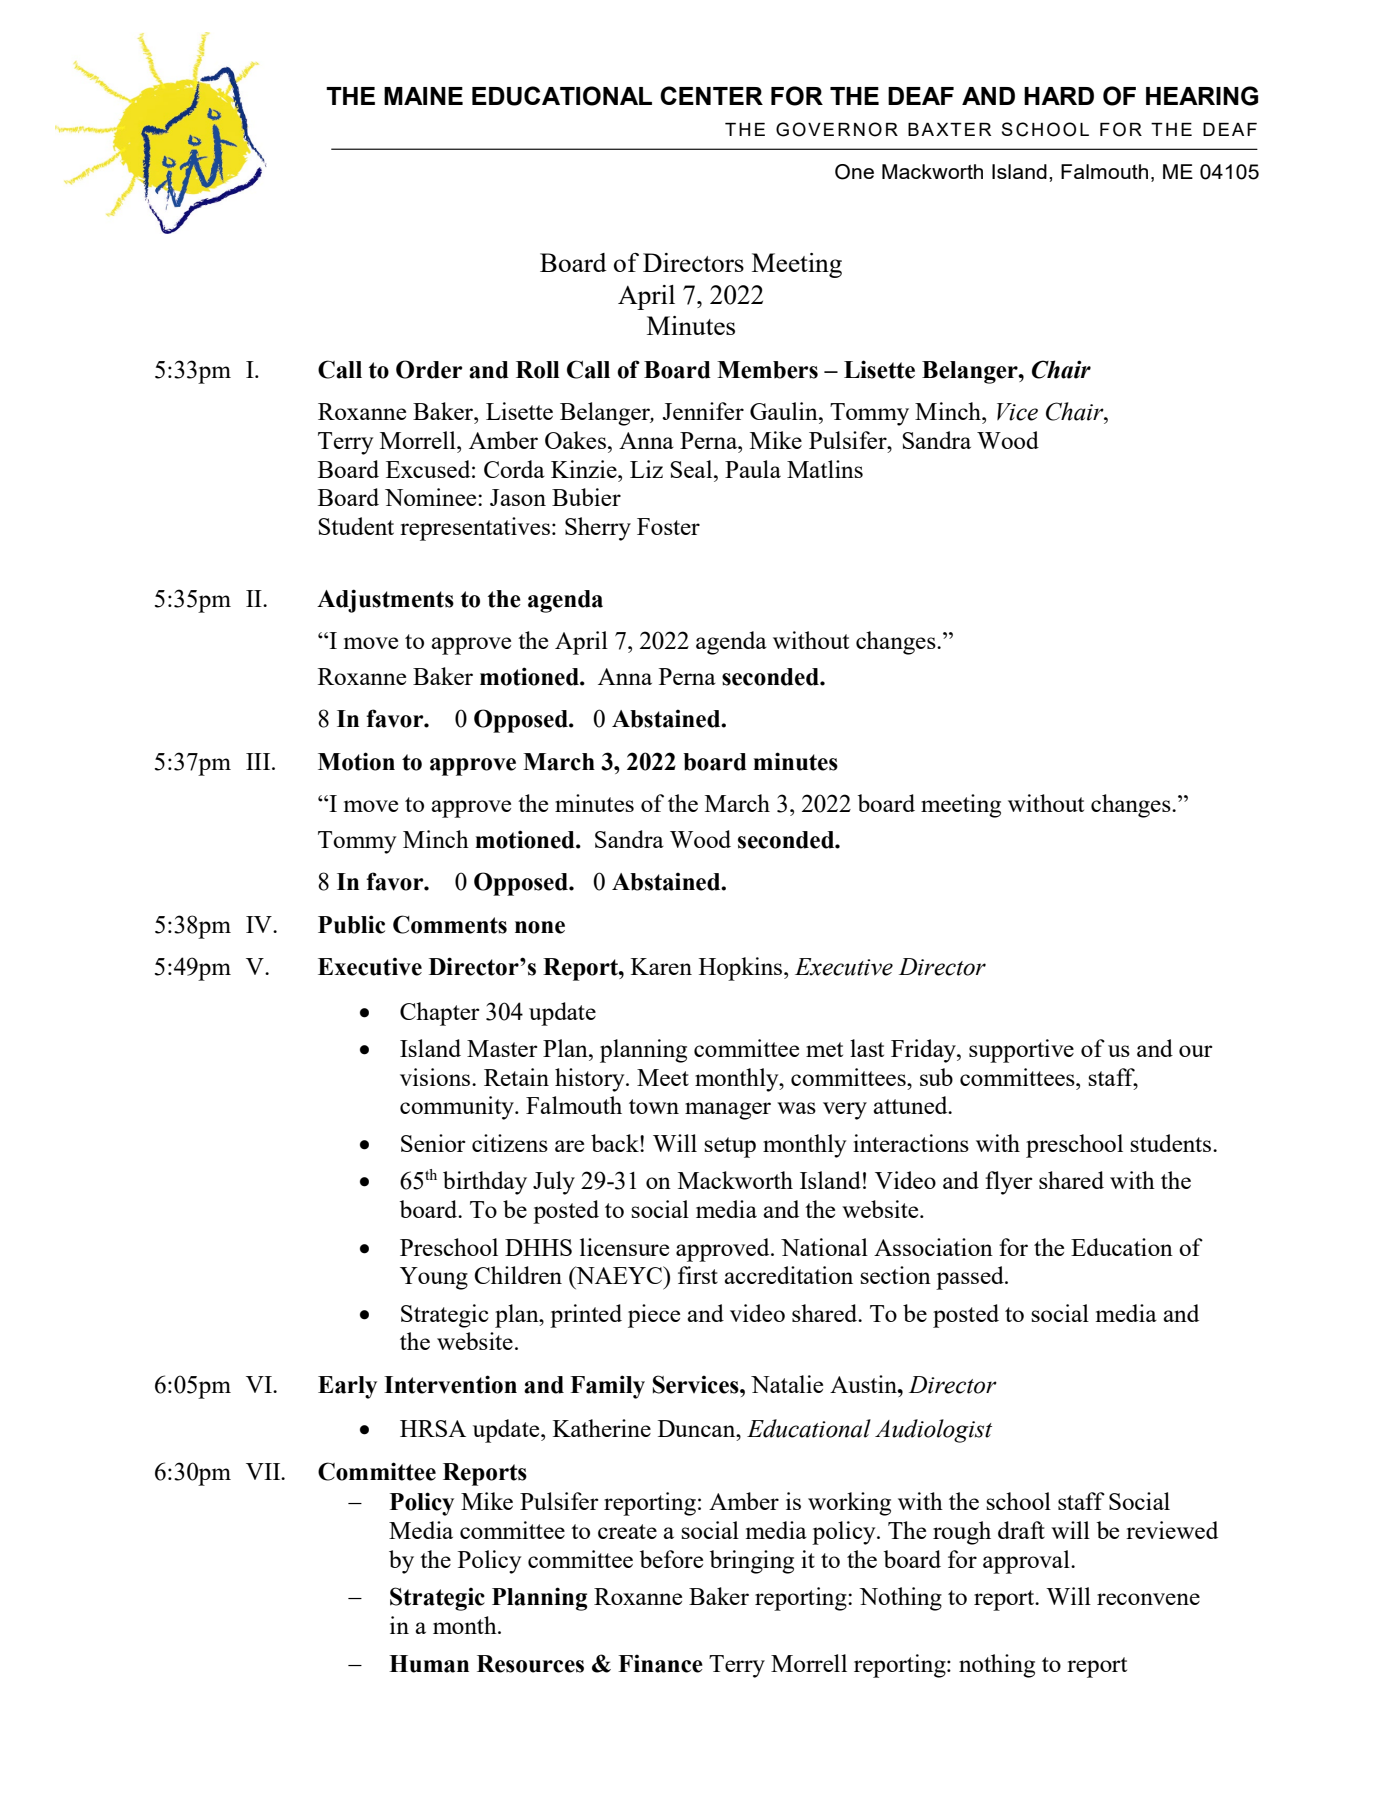 This document has height=1803, width=1393. Describe the element at coordinates (429, 1664) in the document. I see `Human` at that location.
